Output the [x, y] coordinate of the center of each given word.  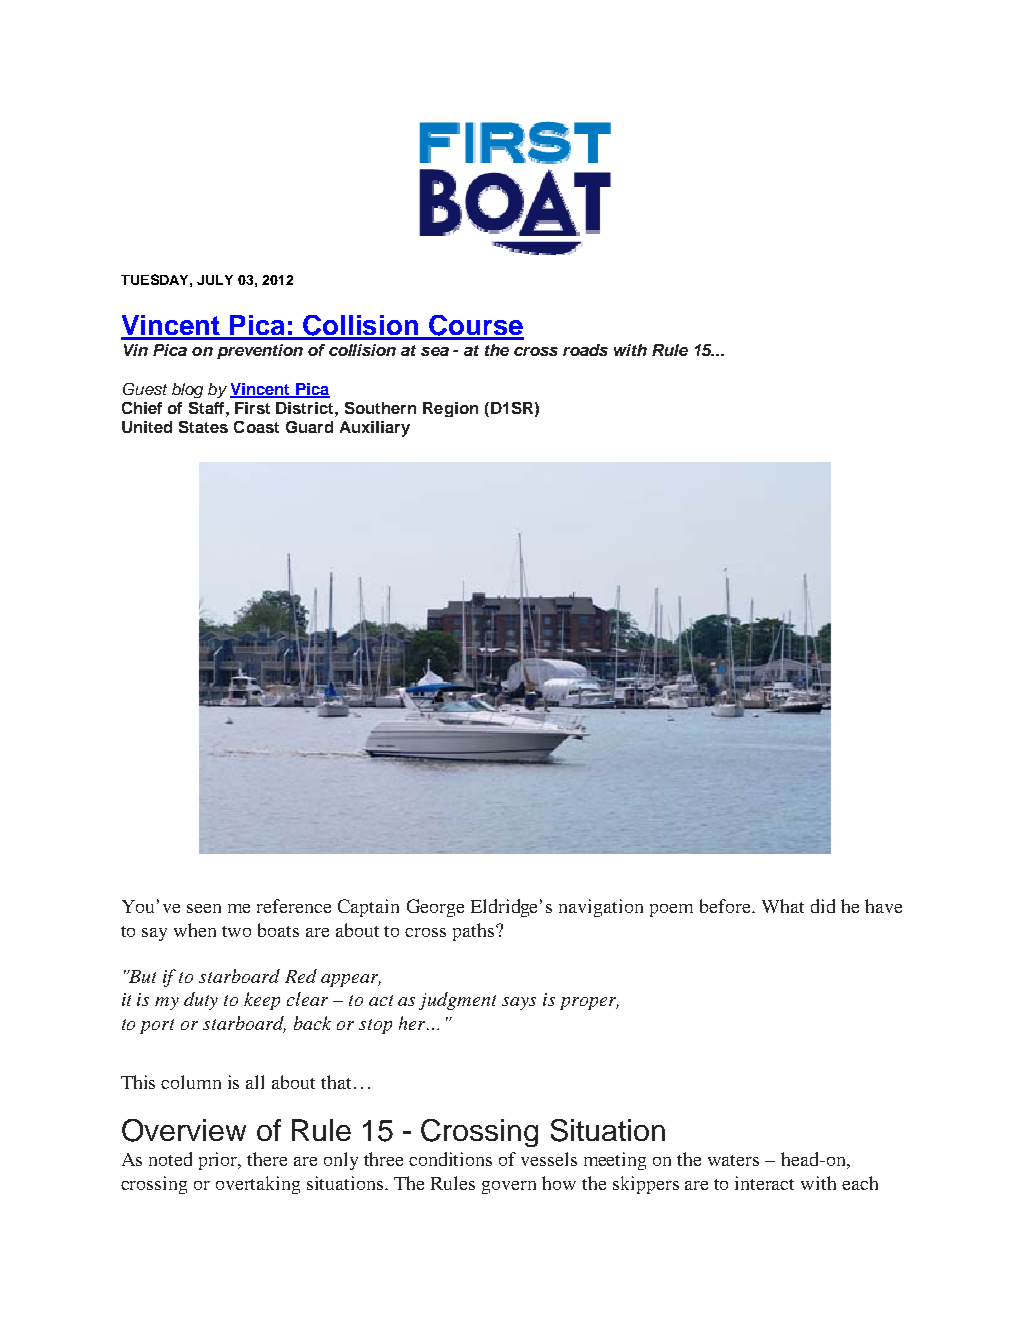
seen [204, 908]
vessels [549, 1159]
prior [219, 1161]
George [435, 908]
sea [435, 351]
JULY [215, 280]
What [783, 906]
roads [585, 350]
